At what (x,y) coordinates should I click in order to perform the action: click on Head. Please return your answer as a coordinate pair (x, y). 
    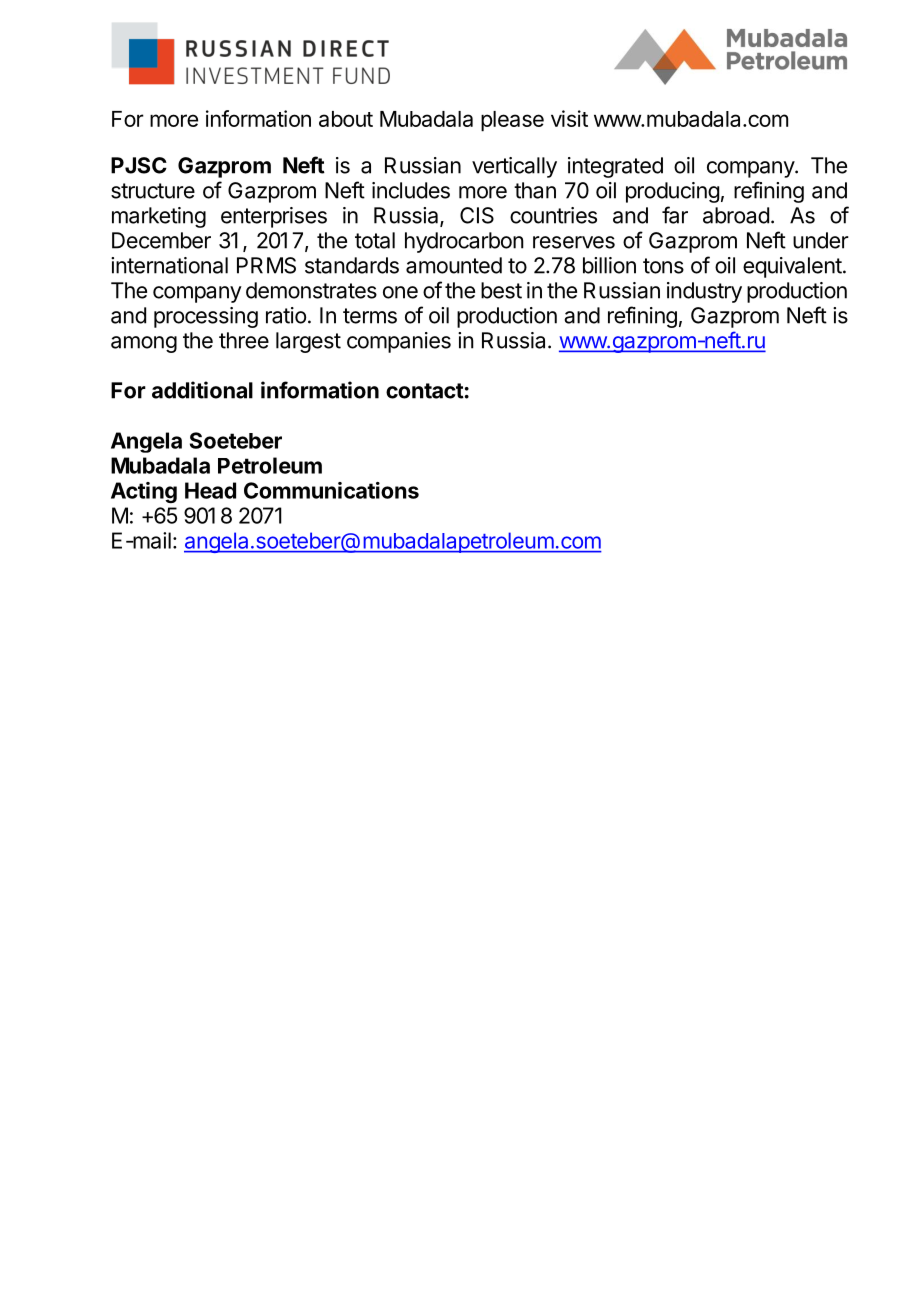
    Looking at the image, I should click on (210, 490).
